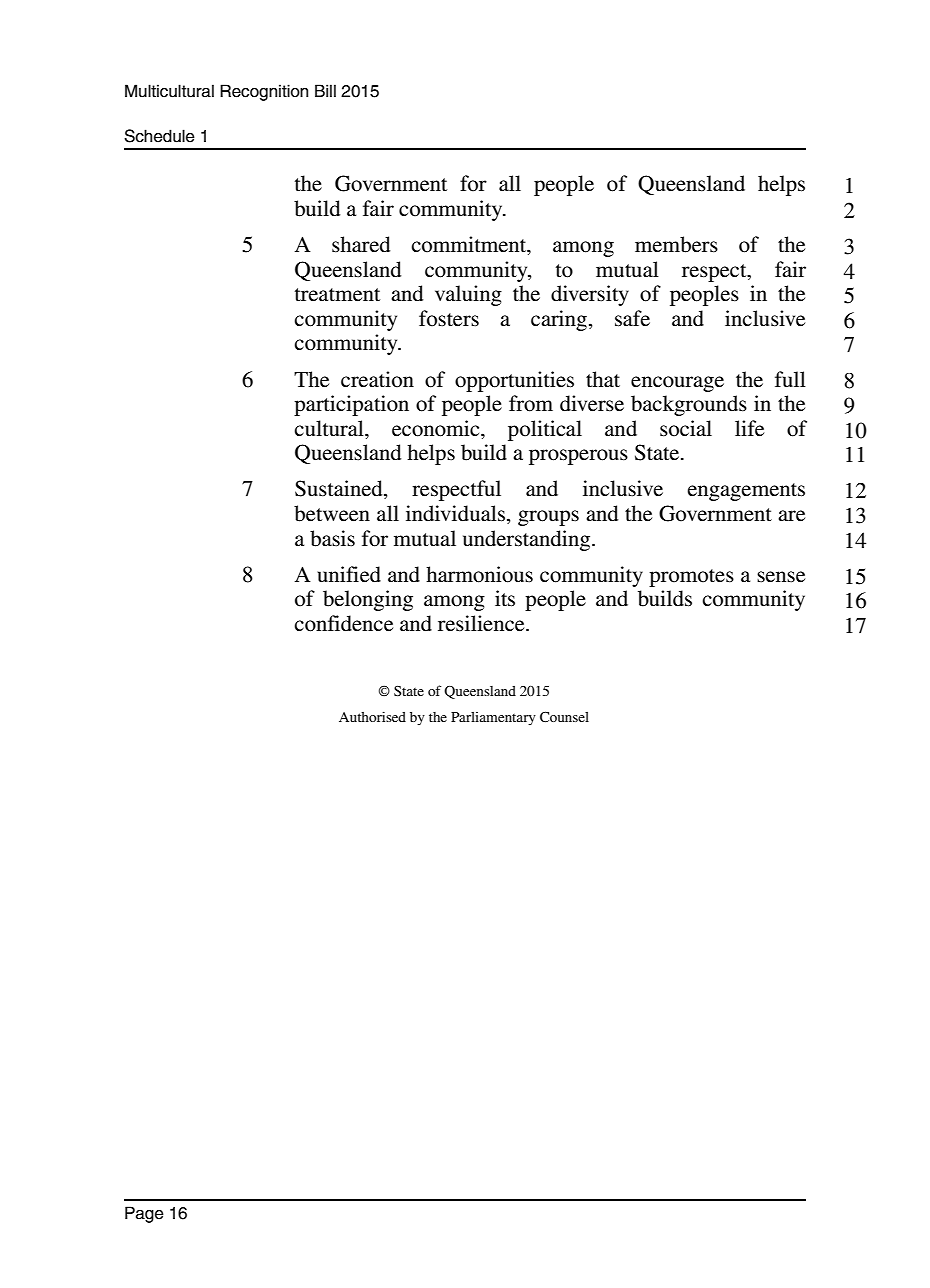  I want to click on opportunities, so click(514, 381).
